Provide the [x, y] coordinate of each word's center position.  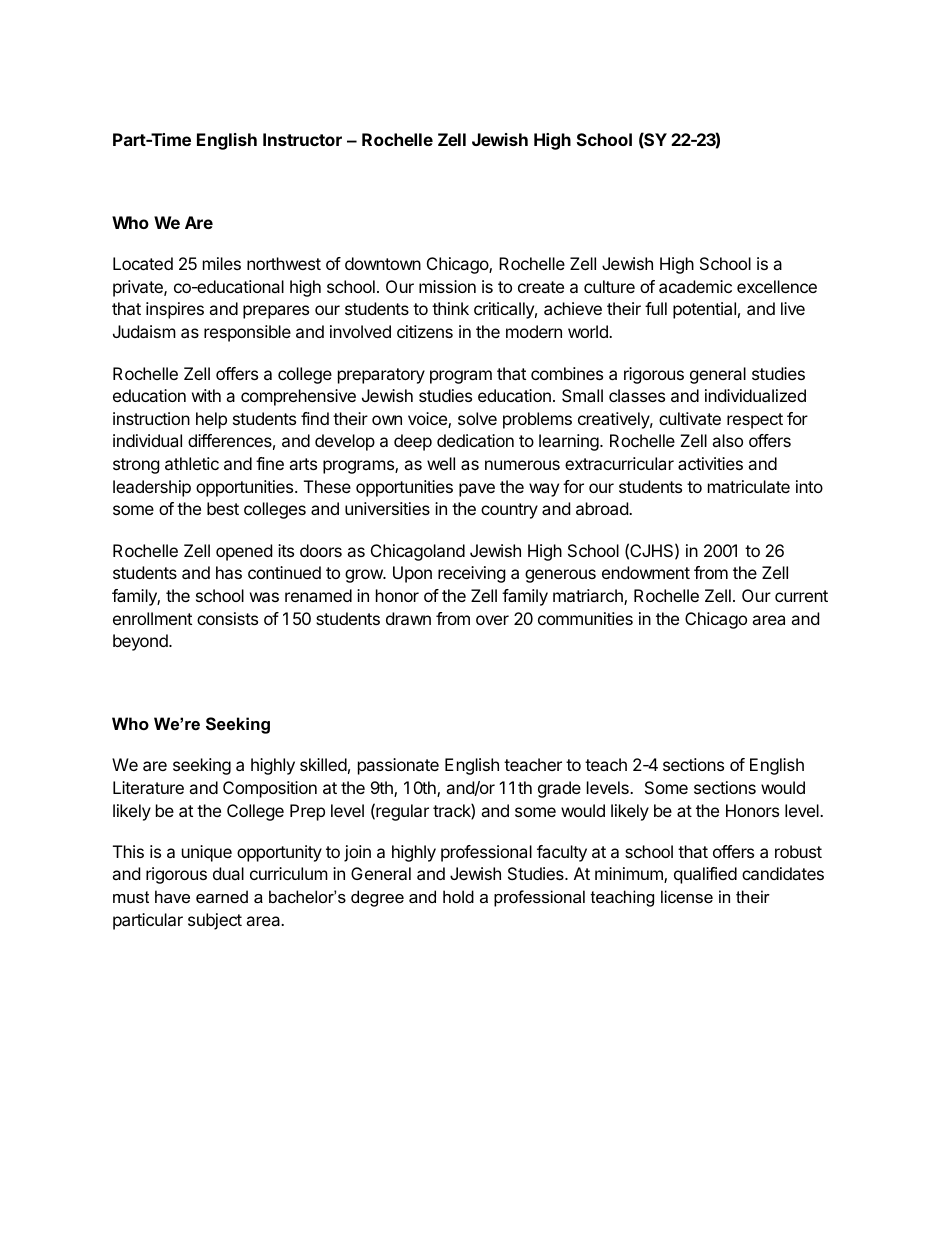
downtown [383, 263]
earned [222, 896]
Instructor [302, 139]
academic [695, 286]
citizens [425, 331]
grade [559, 789]
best [223, 508]
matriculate [749, 486]
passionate [398, 766]
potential [704, 310]
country [509, 511]
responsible [247, 333]
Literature [148, 787]
